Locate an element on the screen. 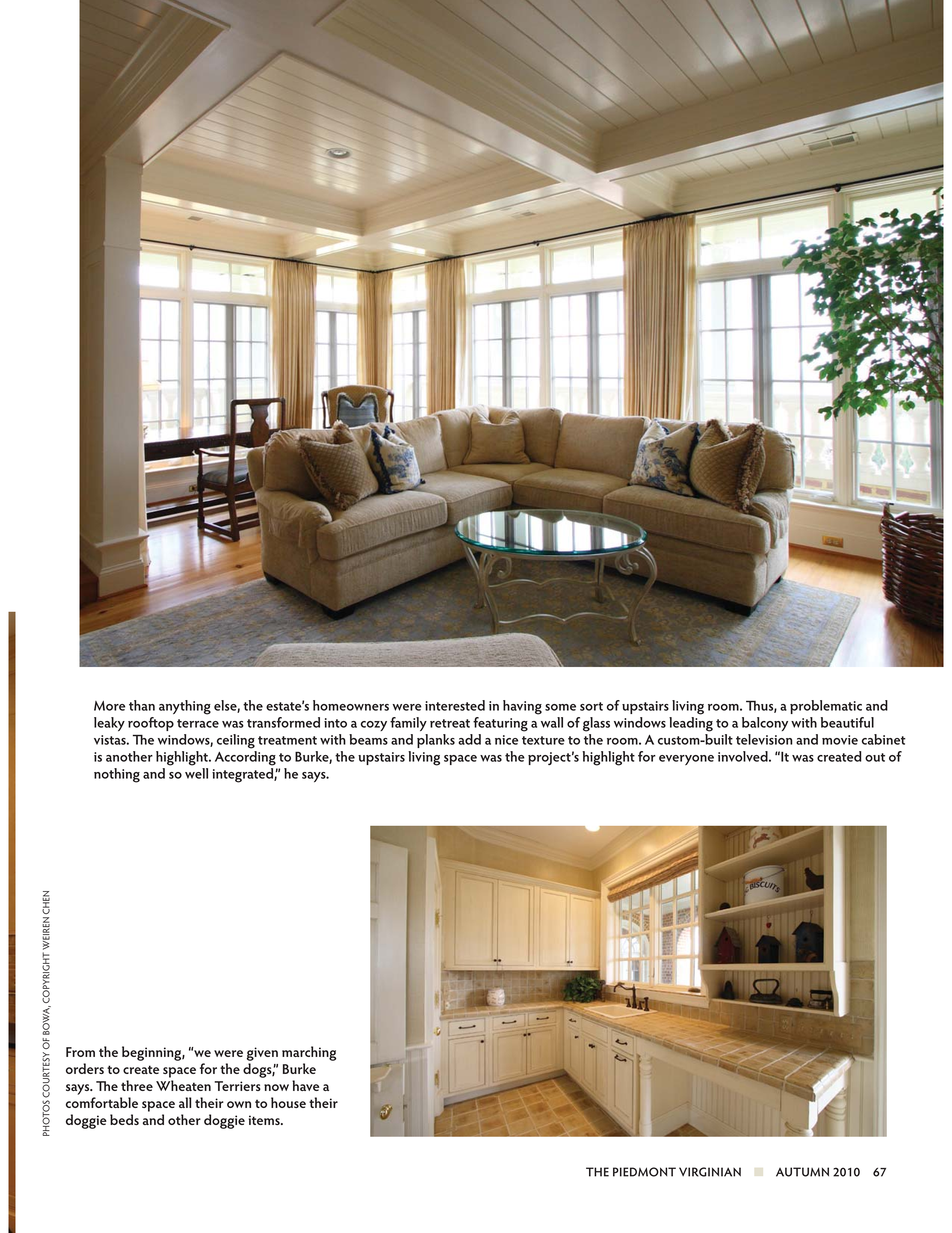 Image resolution: width=952 pixels, height=1233 pixels. problematic is located at coordinates (826, 707).
